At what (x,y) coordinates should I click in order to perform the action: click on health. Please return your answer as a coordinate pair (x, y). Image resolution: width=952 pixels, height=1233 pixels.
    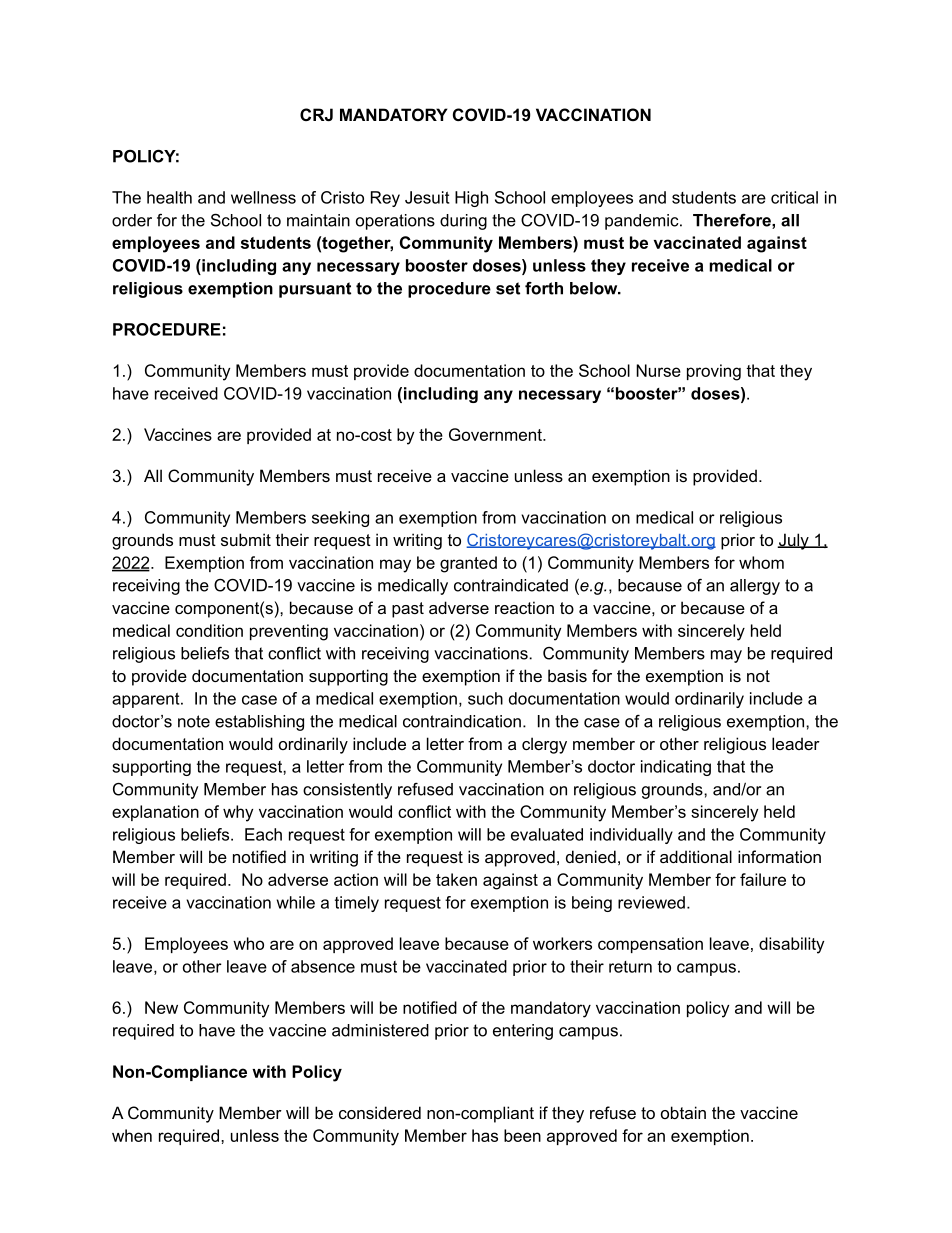
    Looking at the image, I should click on (169, 197).
